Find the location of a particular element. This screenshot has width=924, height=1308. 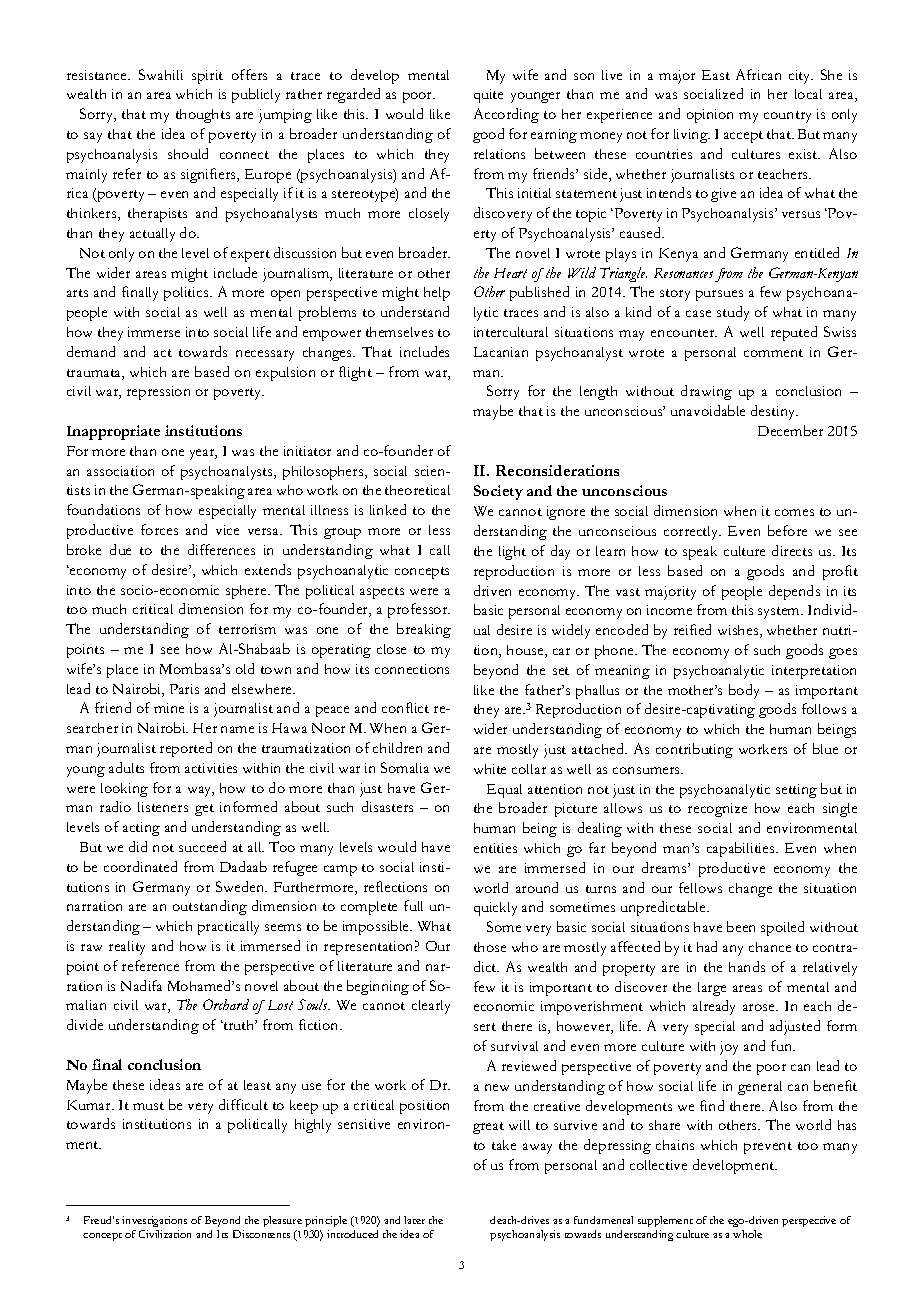

forces is located at coordinates (159, 529).
